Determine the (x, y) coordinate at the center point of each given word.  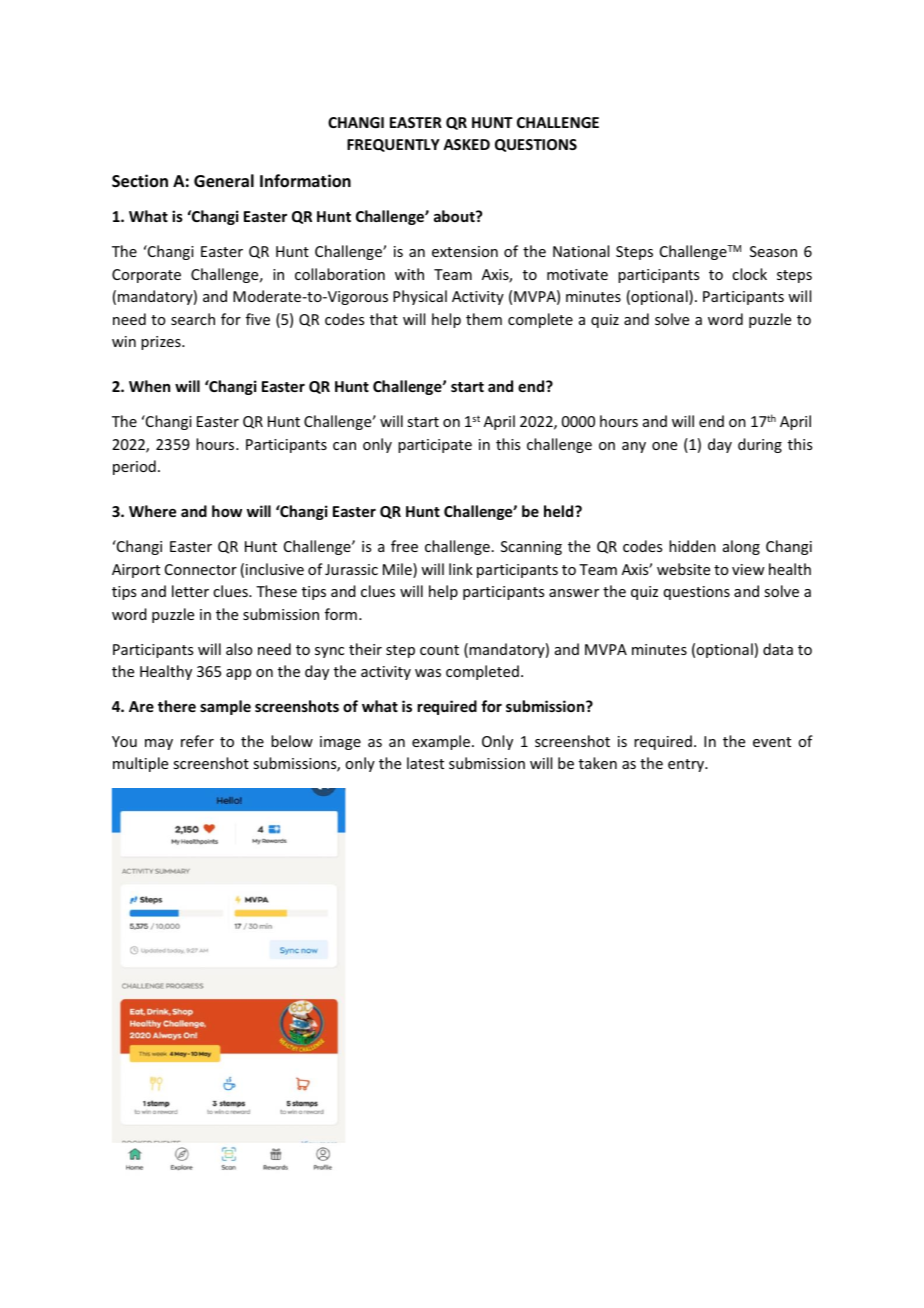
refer (197, 741)
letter (190, 591)
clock (749, 274)
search (193, 319)
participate (435, 446)
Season (773, 251)
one (664, 446)
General (224, 181)
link (461, 569)
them (484, 319)
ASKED (466, 144)
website (683, 569)
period (134, 467)
